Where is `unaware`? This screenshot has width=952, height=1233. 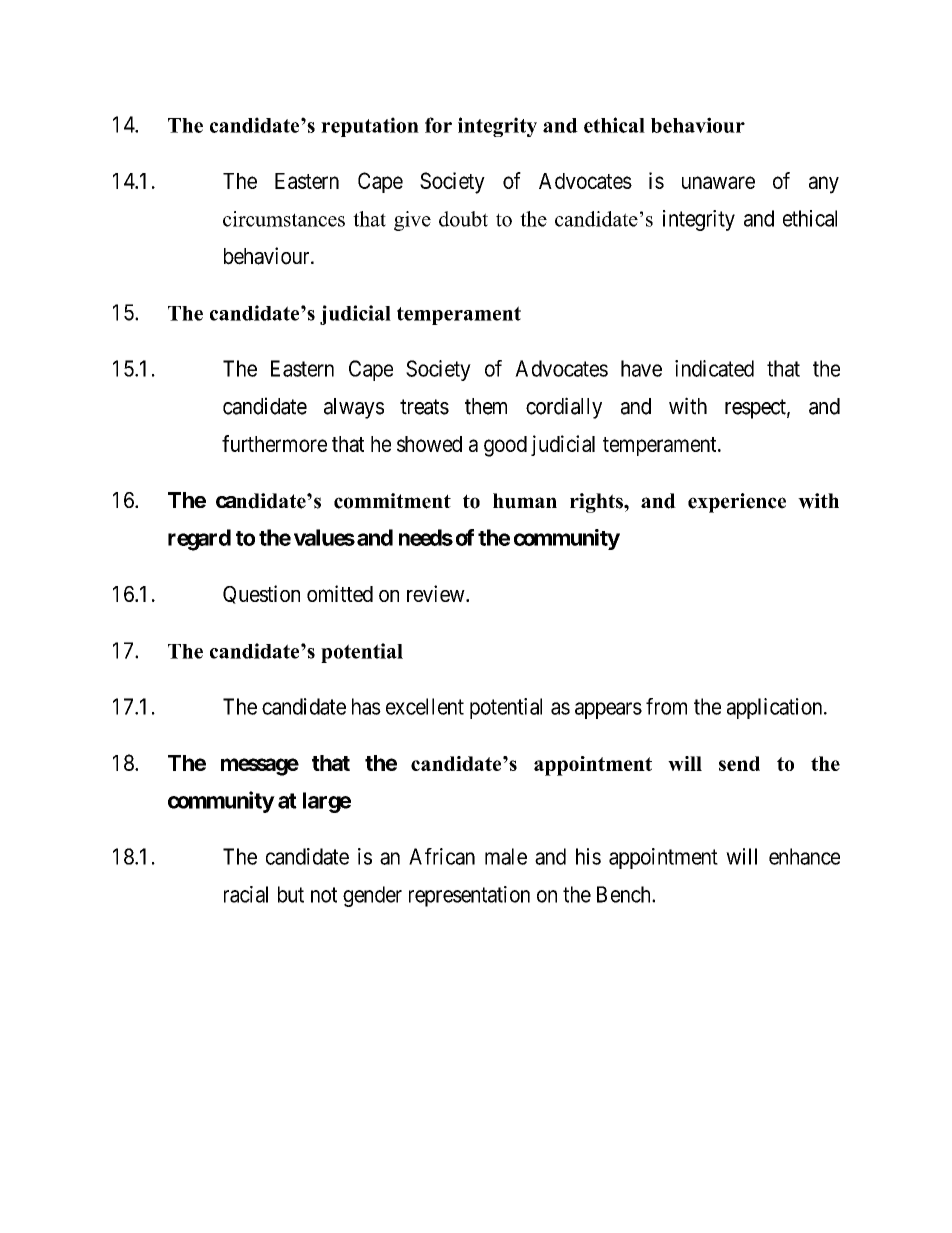 unaware is located at coordinates (718, 182).
